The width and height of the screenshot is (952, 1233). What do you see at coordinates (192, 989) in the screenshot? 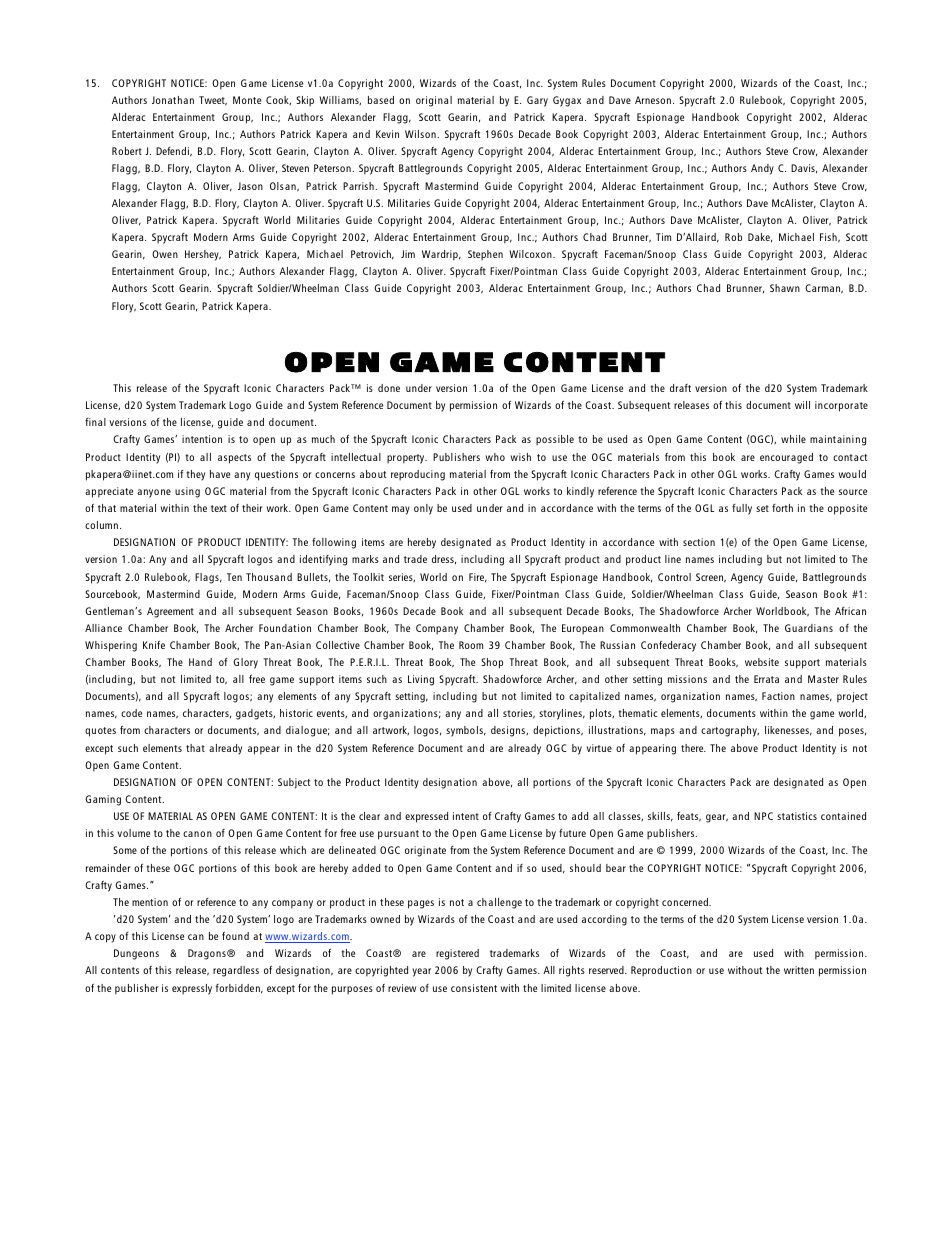
I see `expressly` at bounding box center [192, 989].
